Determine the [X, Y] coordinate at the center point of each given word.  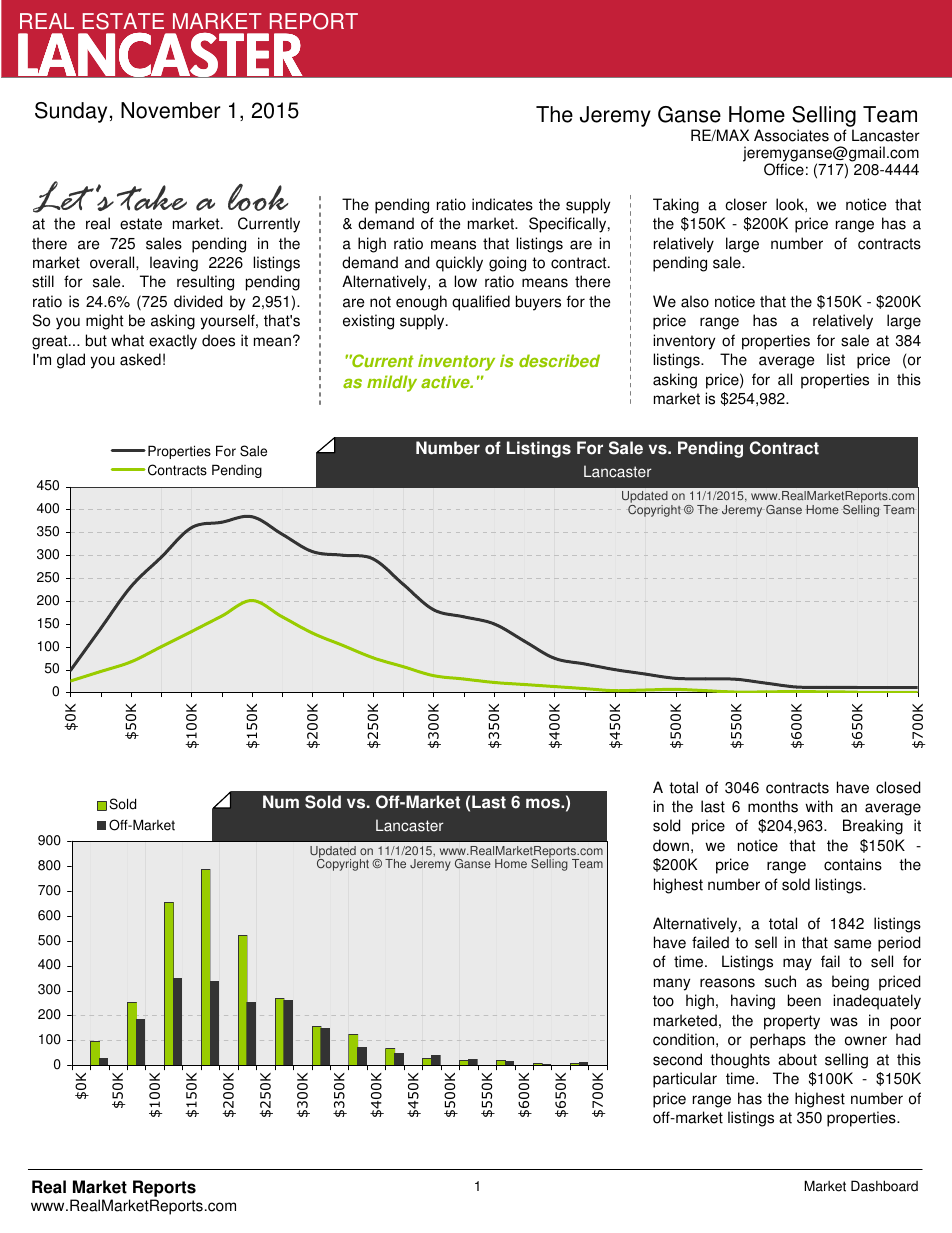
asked [140, 359]
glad [71, 361]
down [671, 845]
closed [898, 787]
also [695, 301]
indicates [502, 204]
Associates [791, 135]
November [171, 110]
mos [544, 803]
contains [853, 864]
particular [685, 1080]
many [672, 984]
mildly [392, 383]
